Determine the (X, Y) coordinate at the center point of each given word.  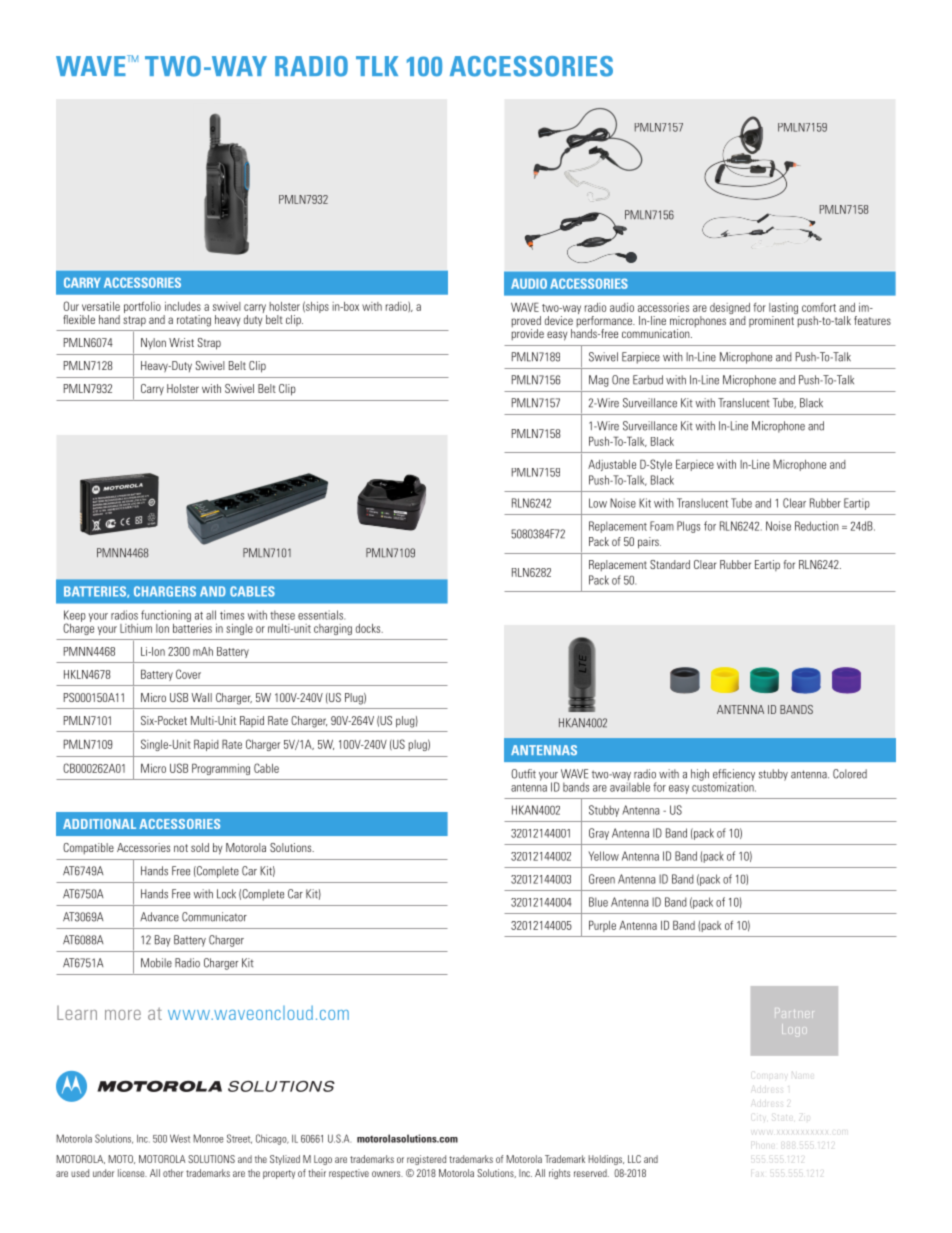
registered (426, 1160)
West (180, 1138)
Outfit (523, 774)
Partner (796, 1014)
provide (528, 334)
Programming (221, 769)
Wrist (181, 342)
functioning (166, 616)
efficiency (734, 776)
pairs (649, 543)
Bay (163, 941)
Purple (602, 926)
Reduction (817, 526)
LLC (634, 1159)
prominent (772, 320)
